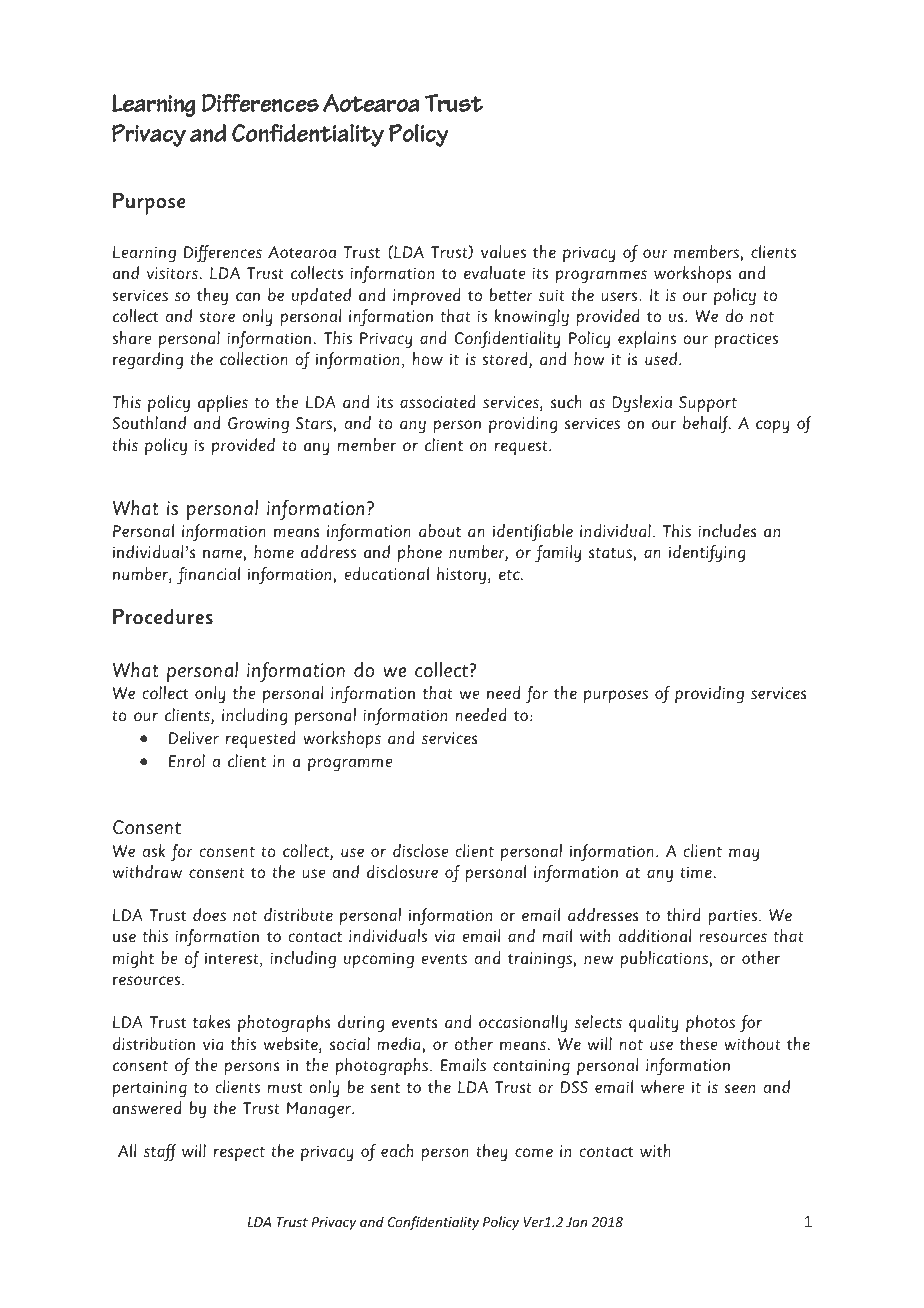 The image size is (924, 1308). I want to click on Deliver, so click(194, 738).
